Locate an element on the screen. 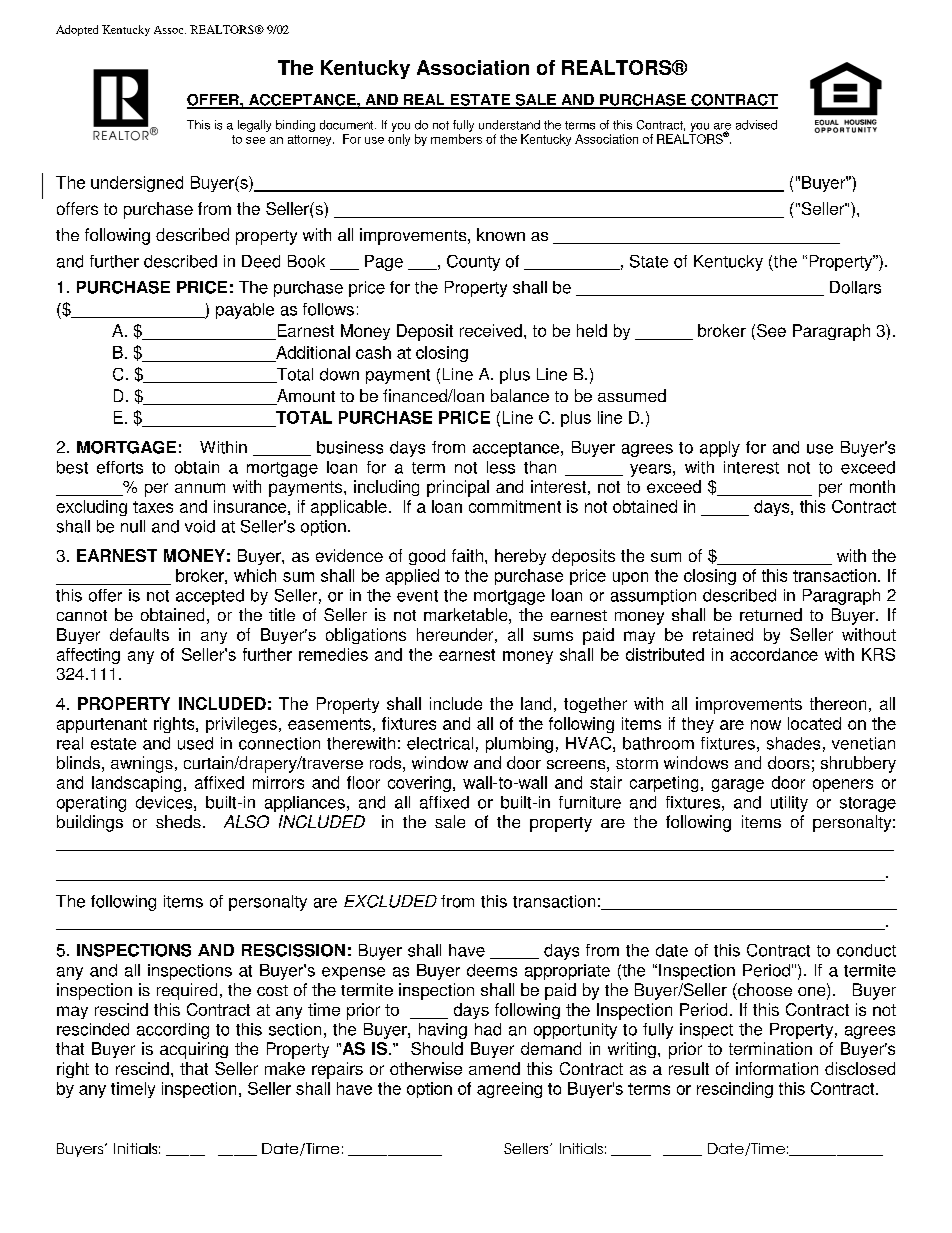 The width and height of the screenshot is (952, 1233). information is located at coordinates (777, 1068).
